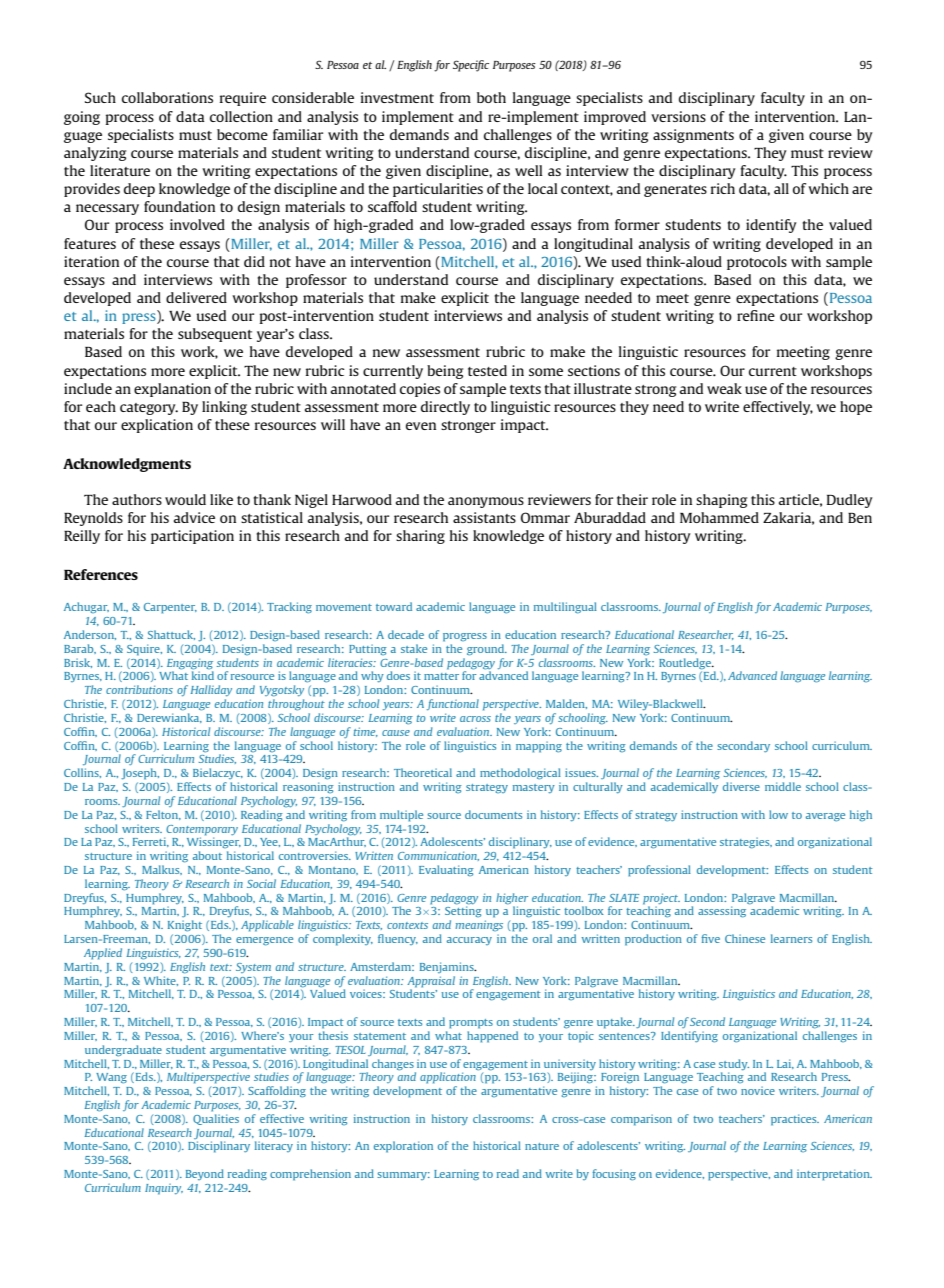 The height and width of the document is (1288, 944). I want to click on exploration, so click(403, 1147).
